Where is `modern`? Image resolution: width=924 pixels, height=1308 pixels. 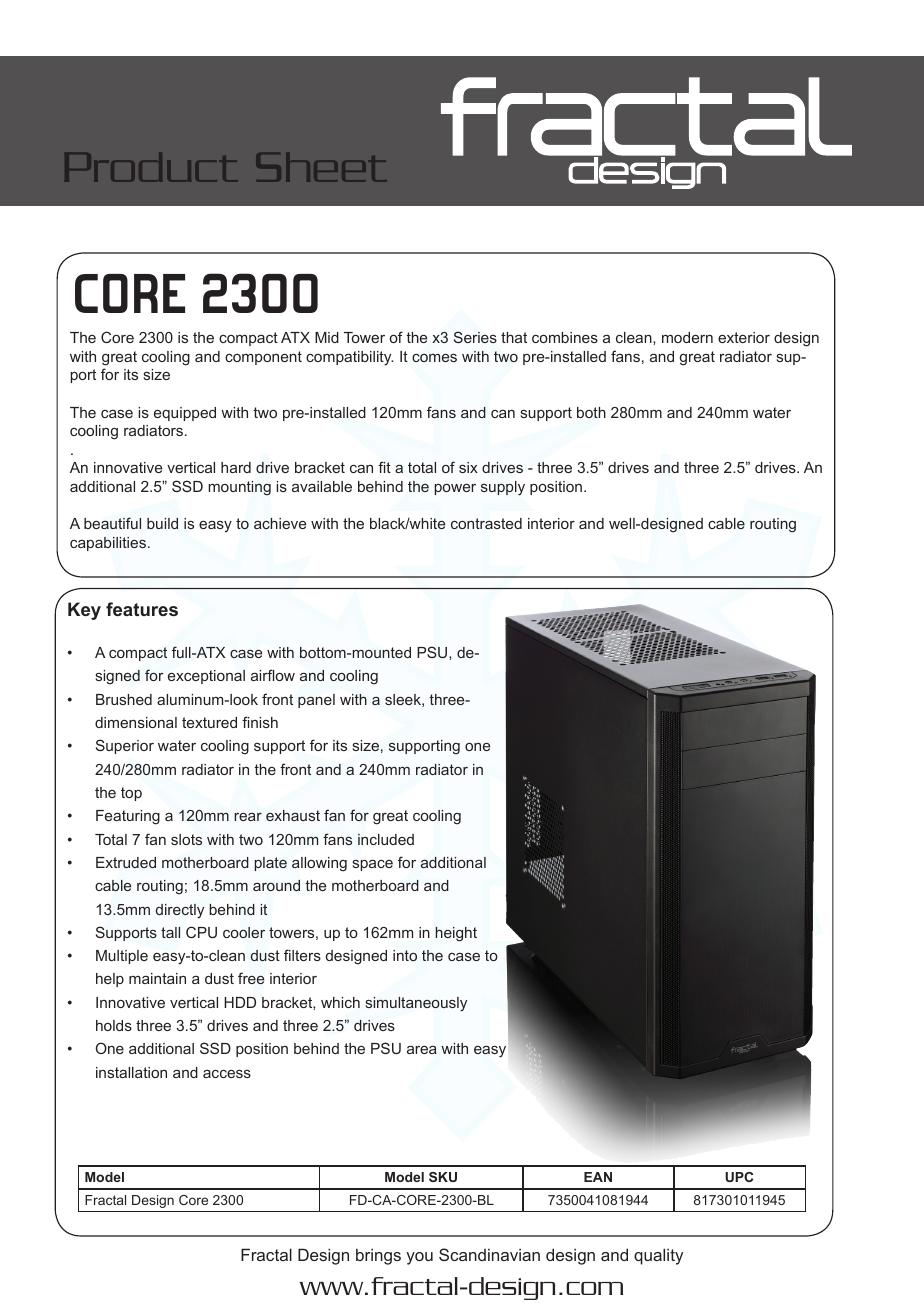 modern is located at coordinates (687, 337).
